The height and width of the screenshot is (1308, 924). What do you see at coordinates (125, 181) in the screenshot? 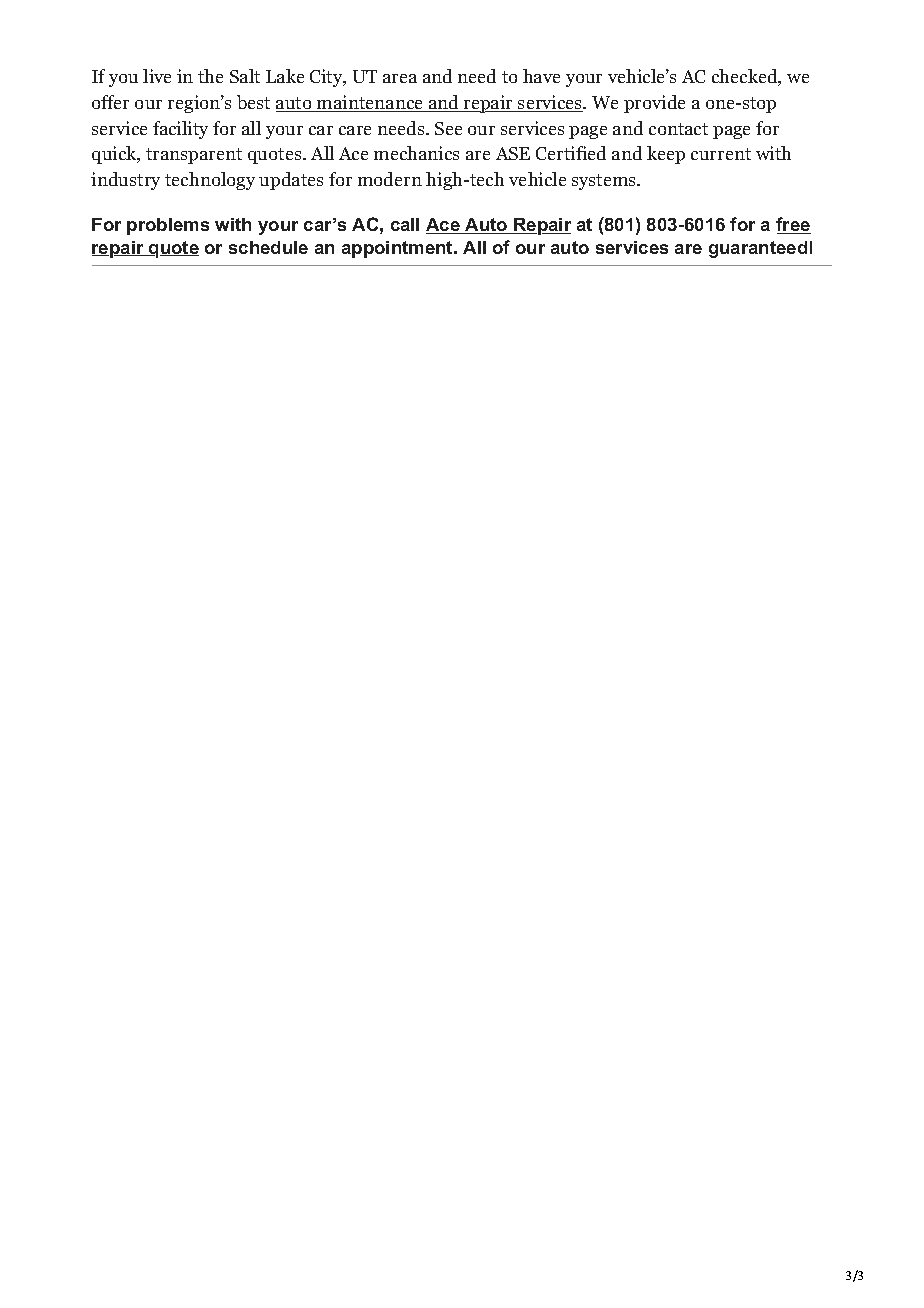
I see `industry` at bounding box center [125, 181].
